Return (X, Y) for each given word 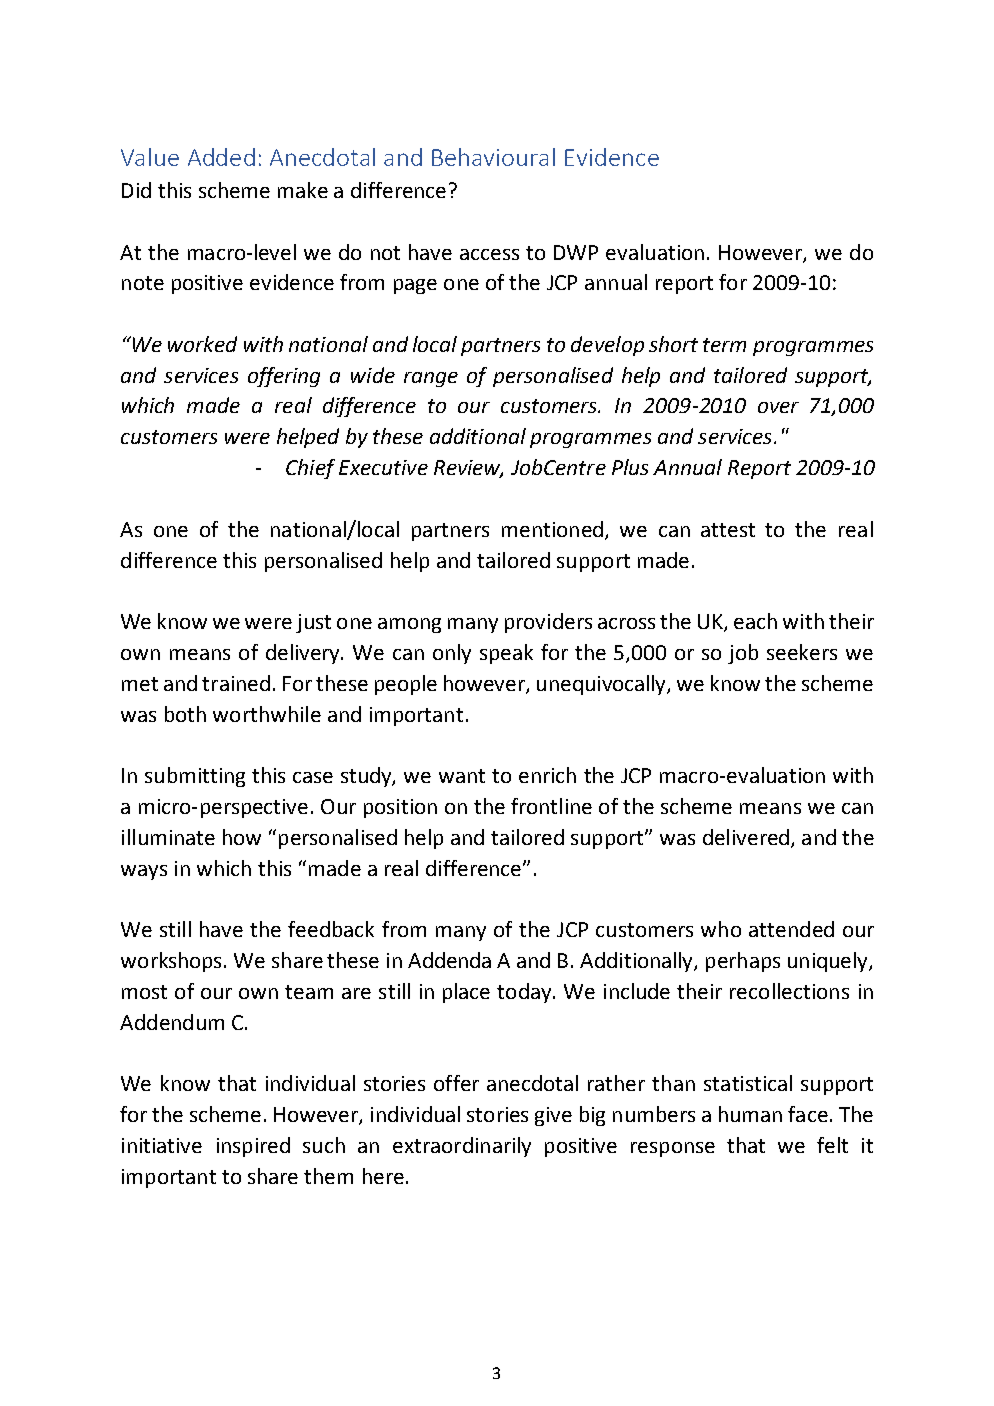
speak (506, 654)
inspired (253, 1147)
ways (144, 872)
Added (221, 157)
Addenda (449, 960)
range (431, 379)
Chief (310, 469)
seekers (802, 652)
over (778, 407)
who (721, 929)
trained (236, 683)
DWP (576, 252)
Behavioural (493, 157)
